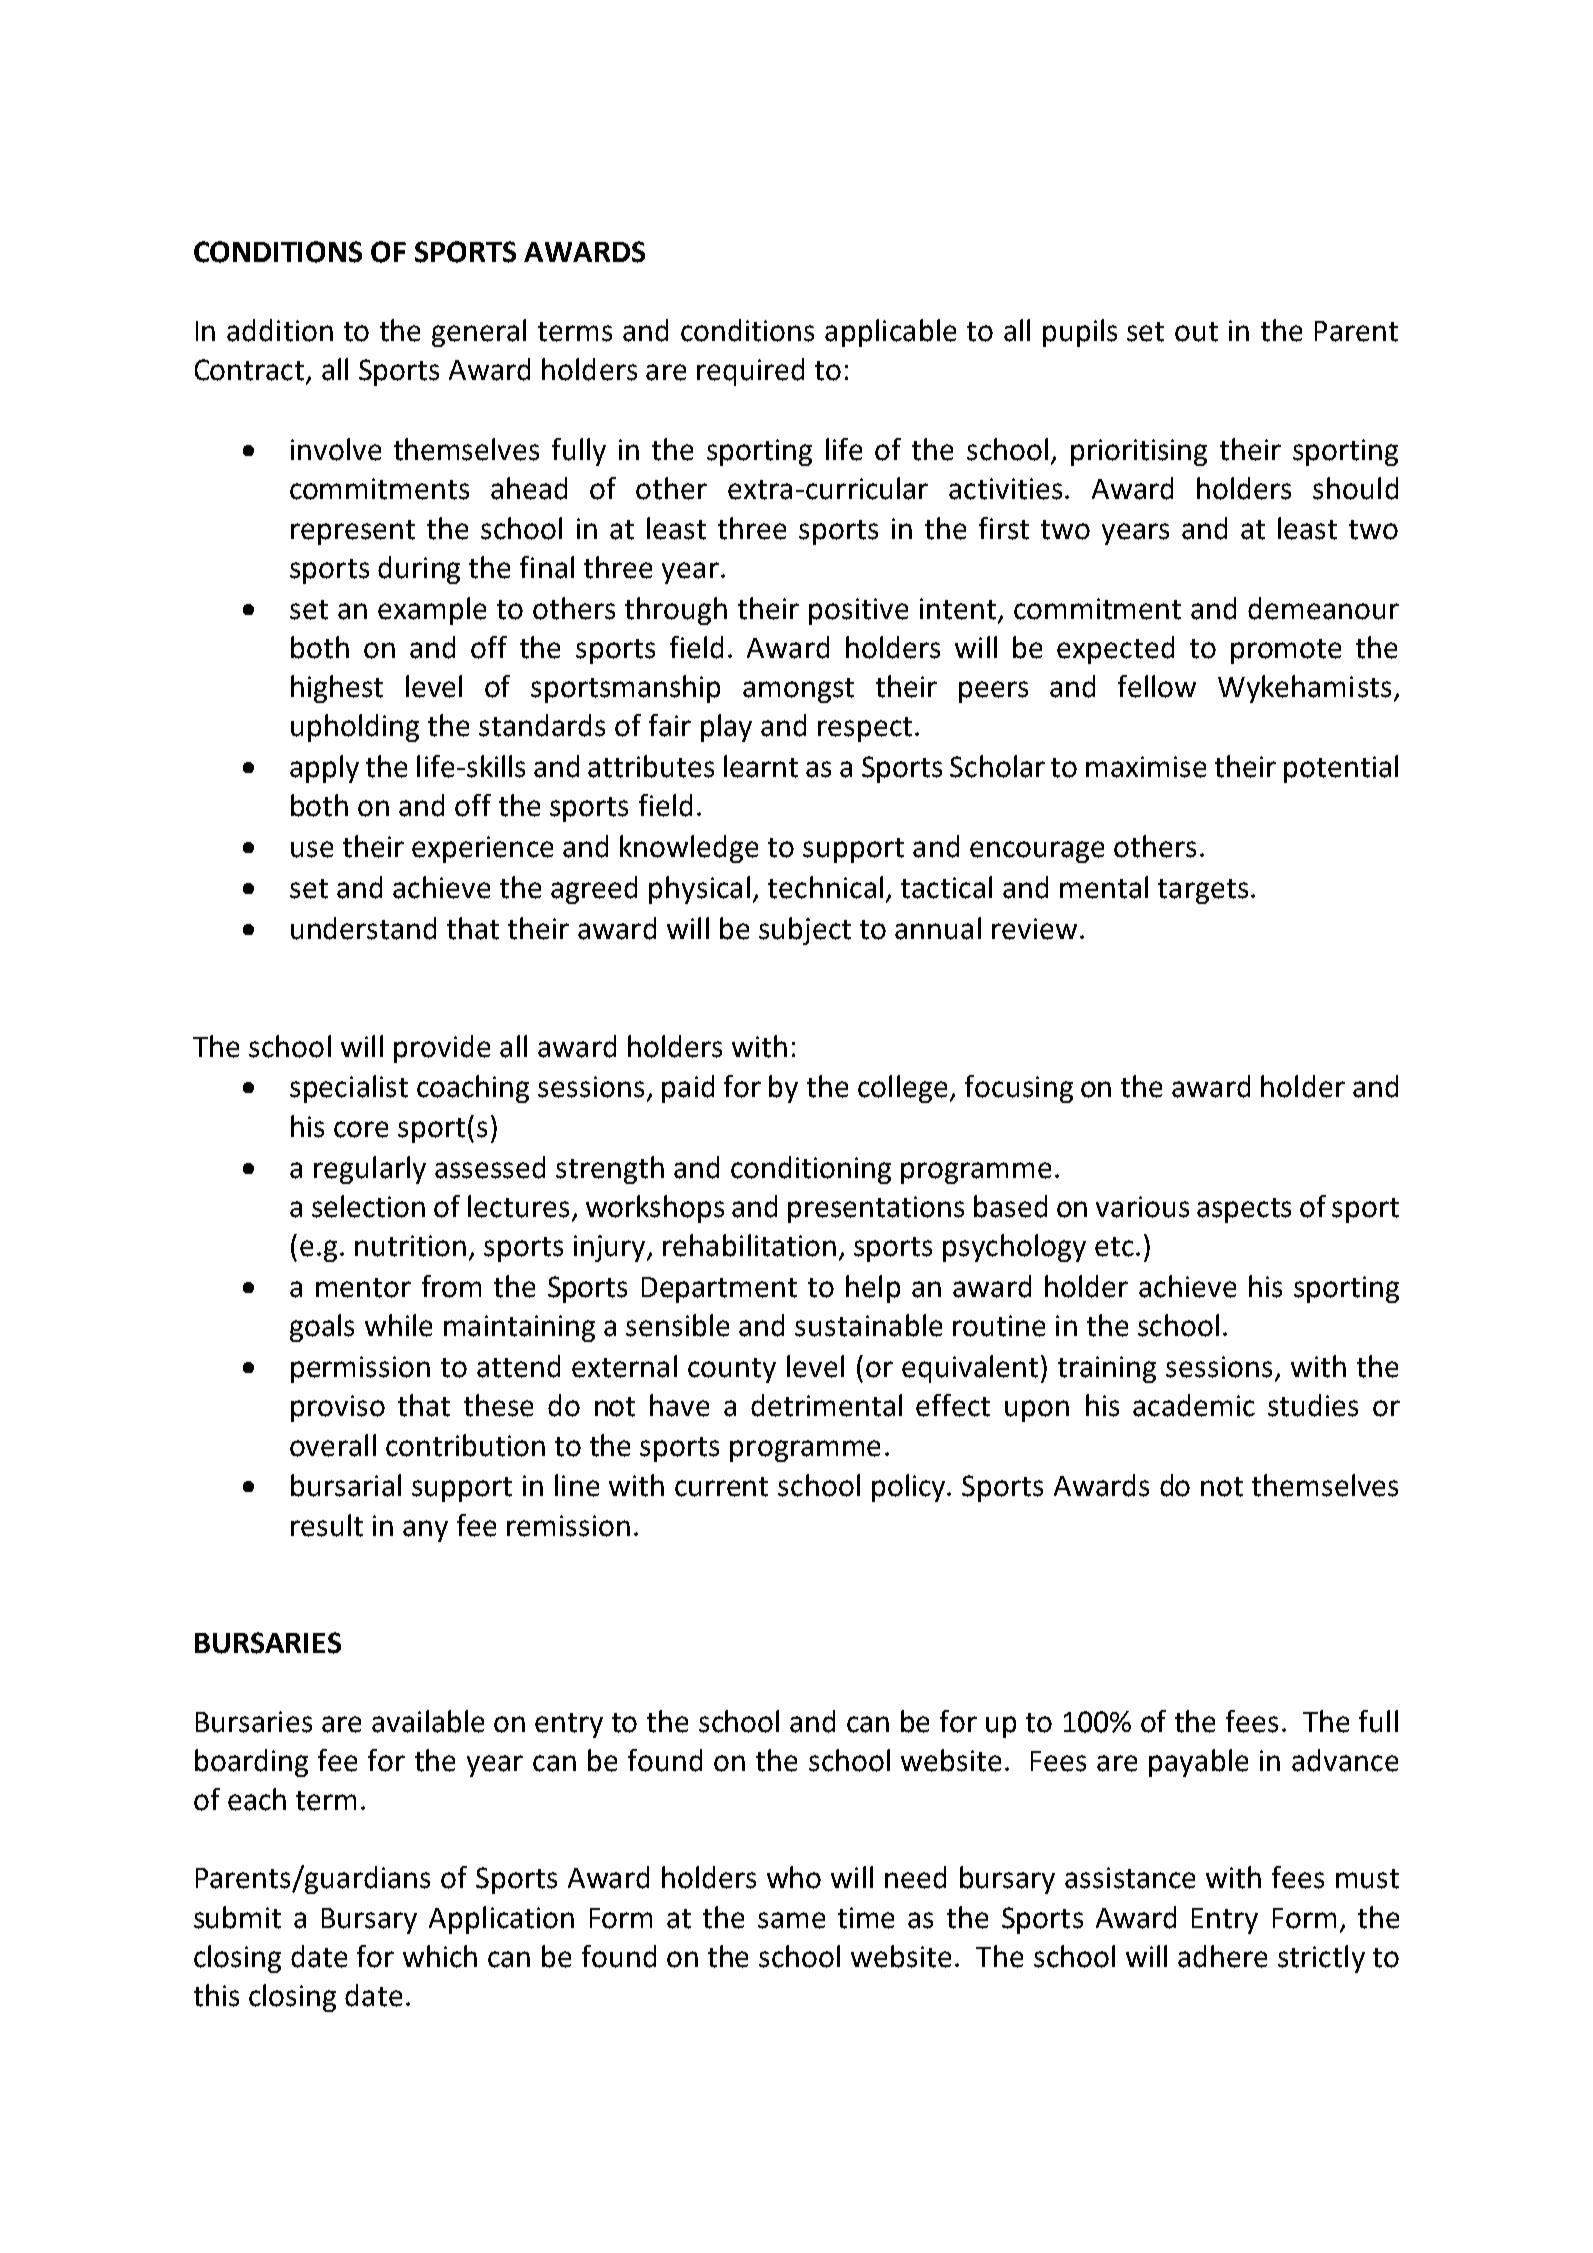 This screenshot has height=2253, width=1593. I want to click on result, so click(327, 1525).
